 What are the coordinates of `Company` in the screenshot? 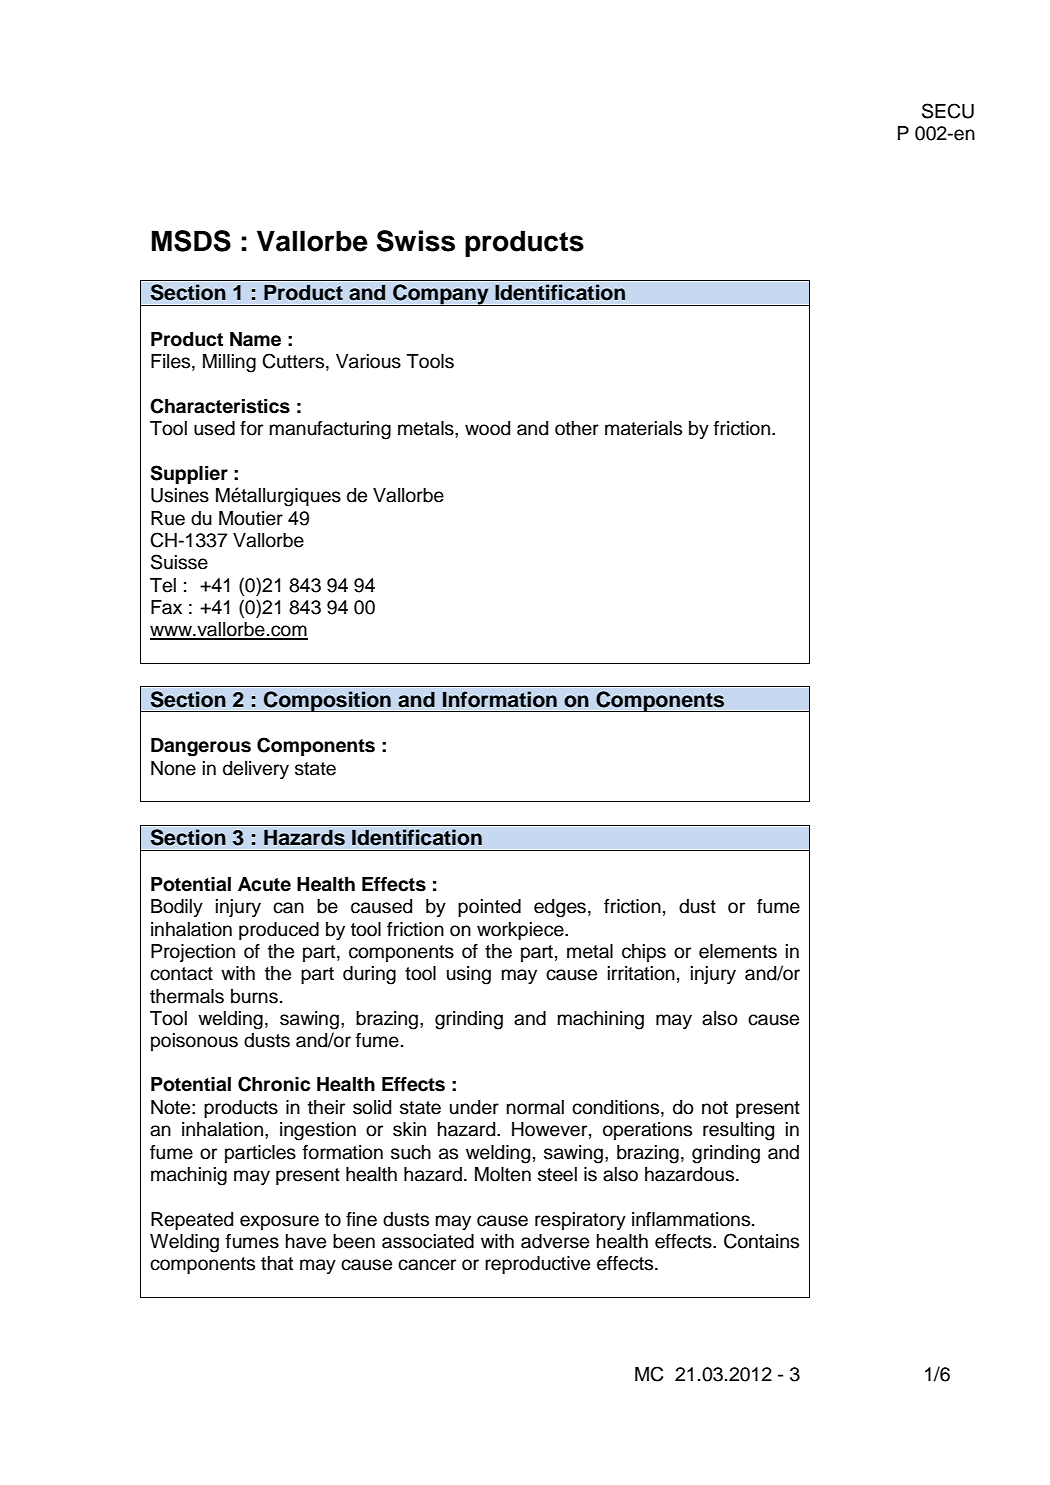 It's located at (441, 295).
